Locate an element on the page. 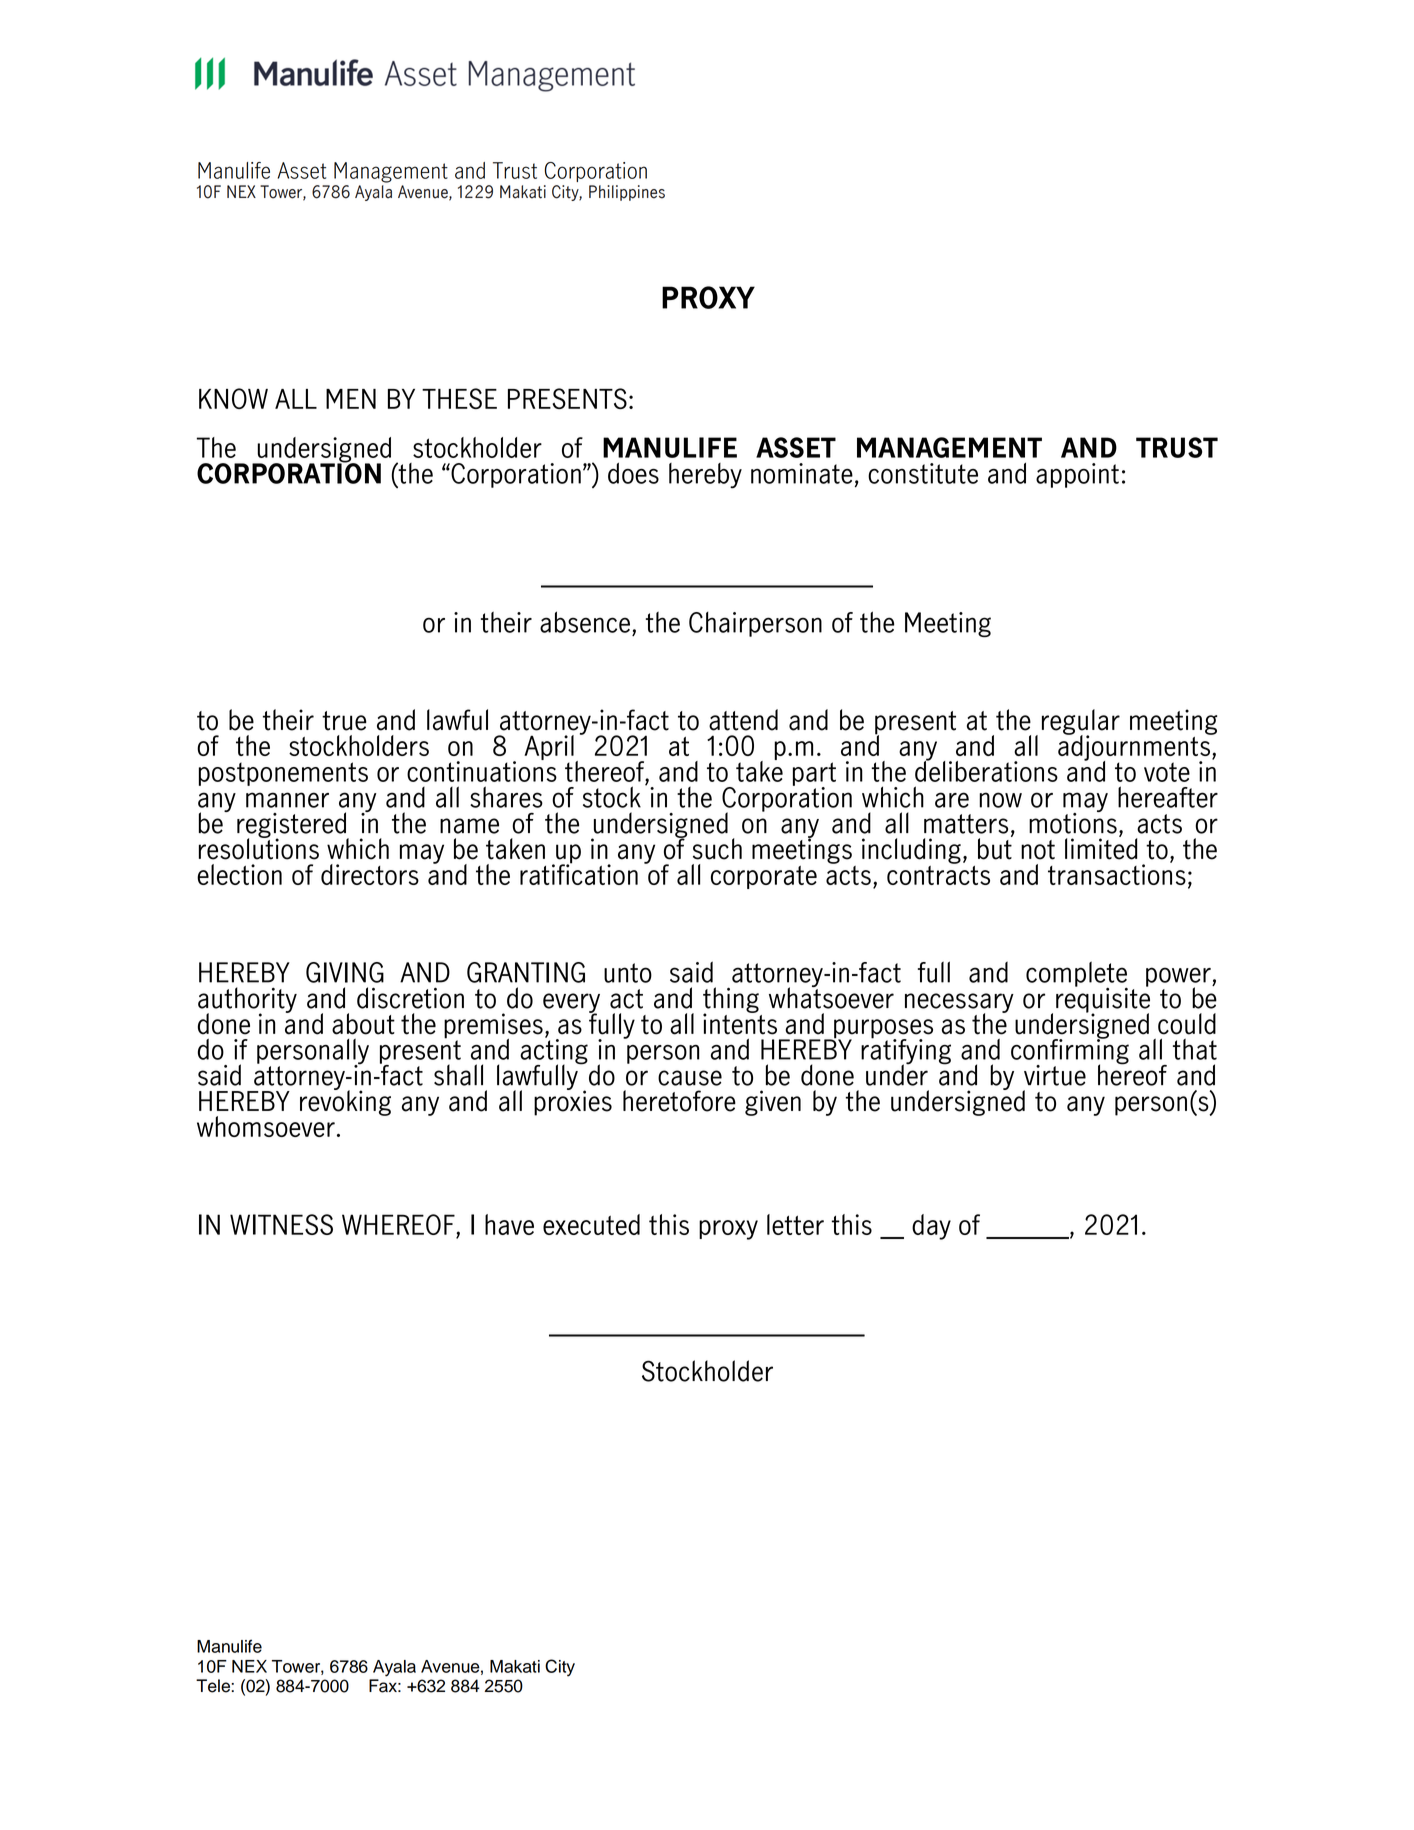 This page has width=1414, height=1830. GIVING is located at coordinates (345, 972).
